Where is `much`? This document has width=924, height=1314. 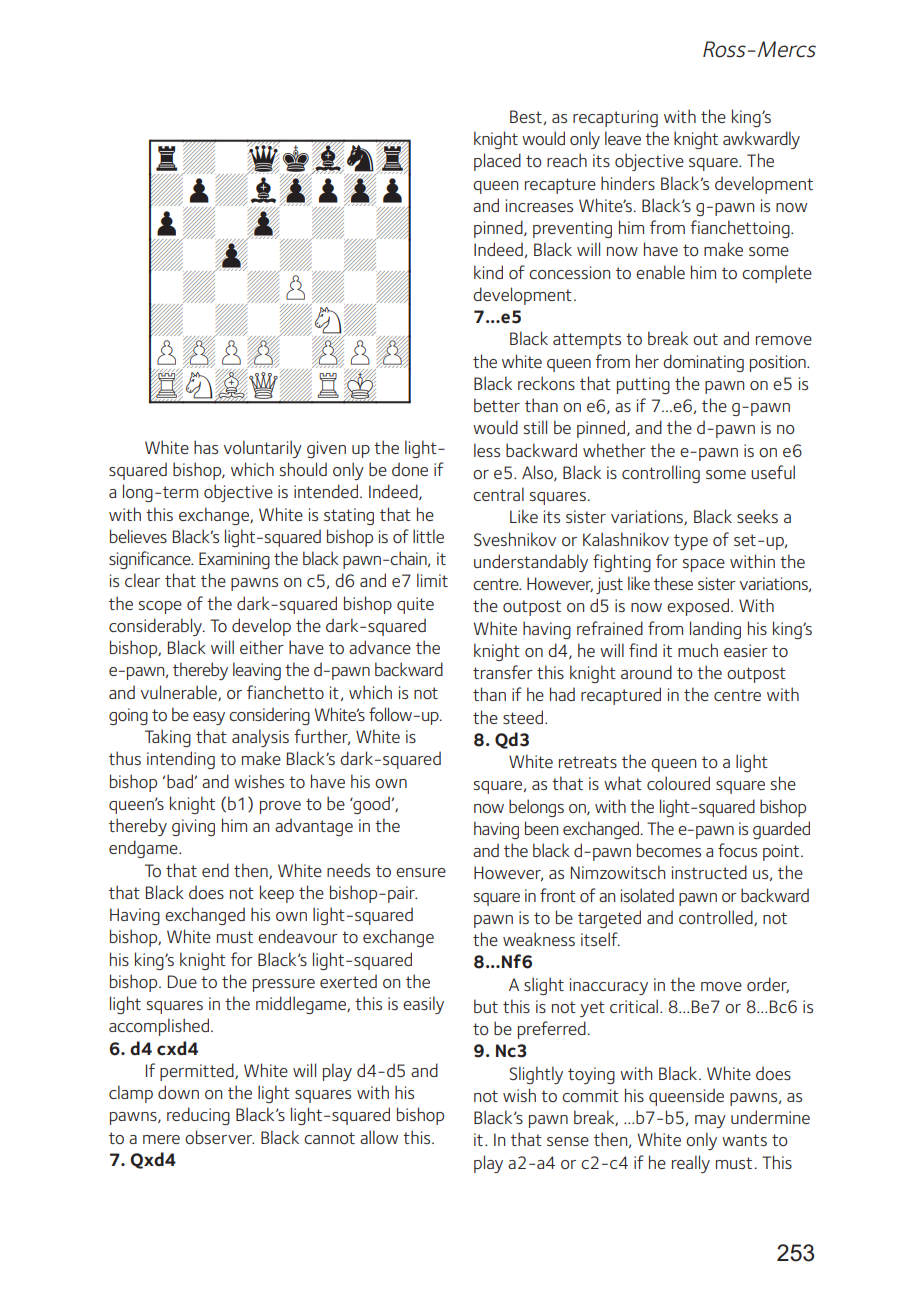
much is located at coordinates (698, 650).
